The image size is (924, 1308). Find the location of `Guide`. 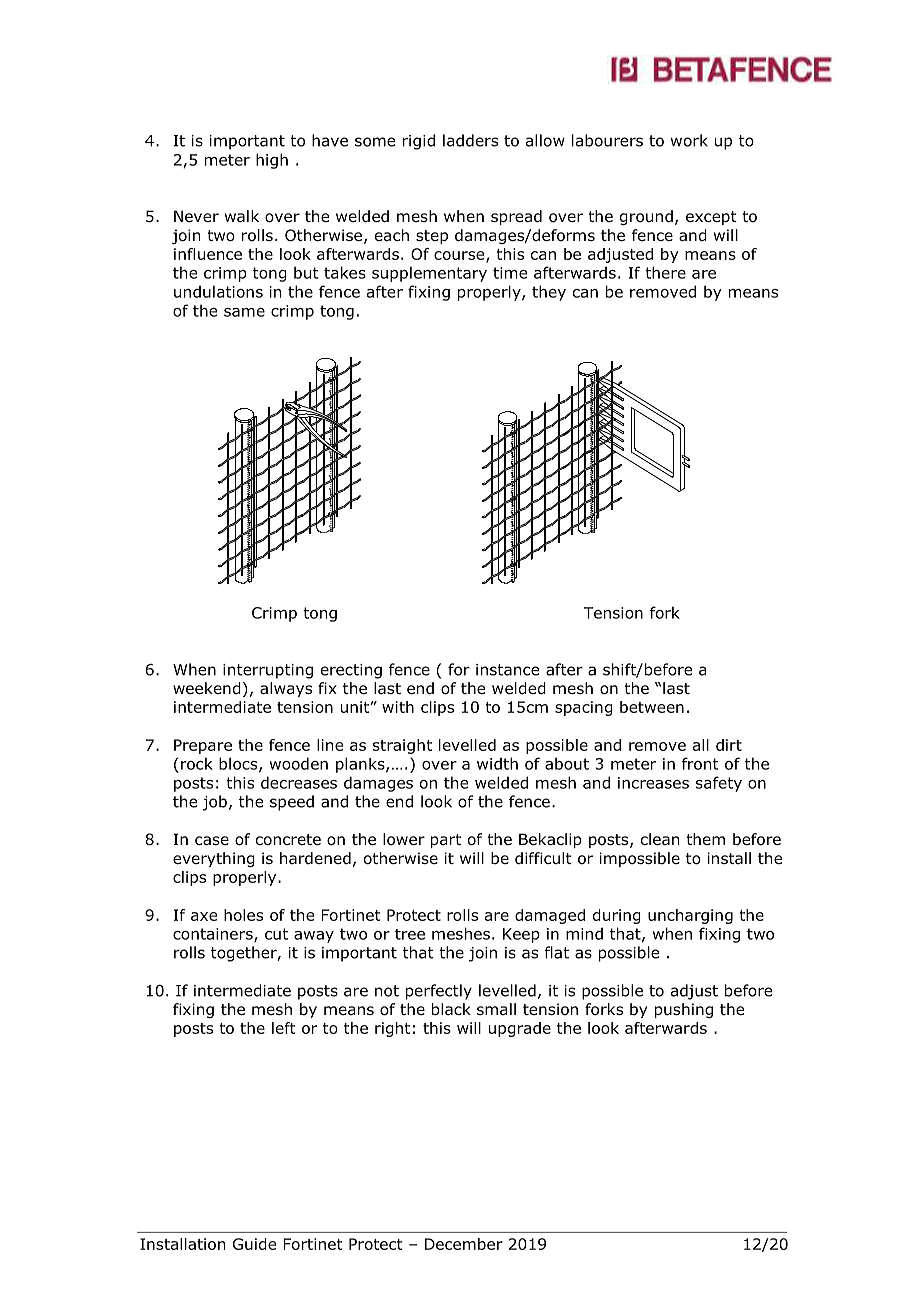

Guide is located at coordinates (254, 1244).
